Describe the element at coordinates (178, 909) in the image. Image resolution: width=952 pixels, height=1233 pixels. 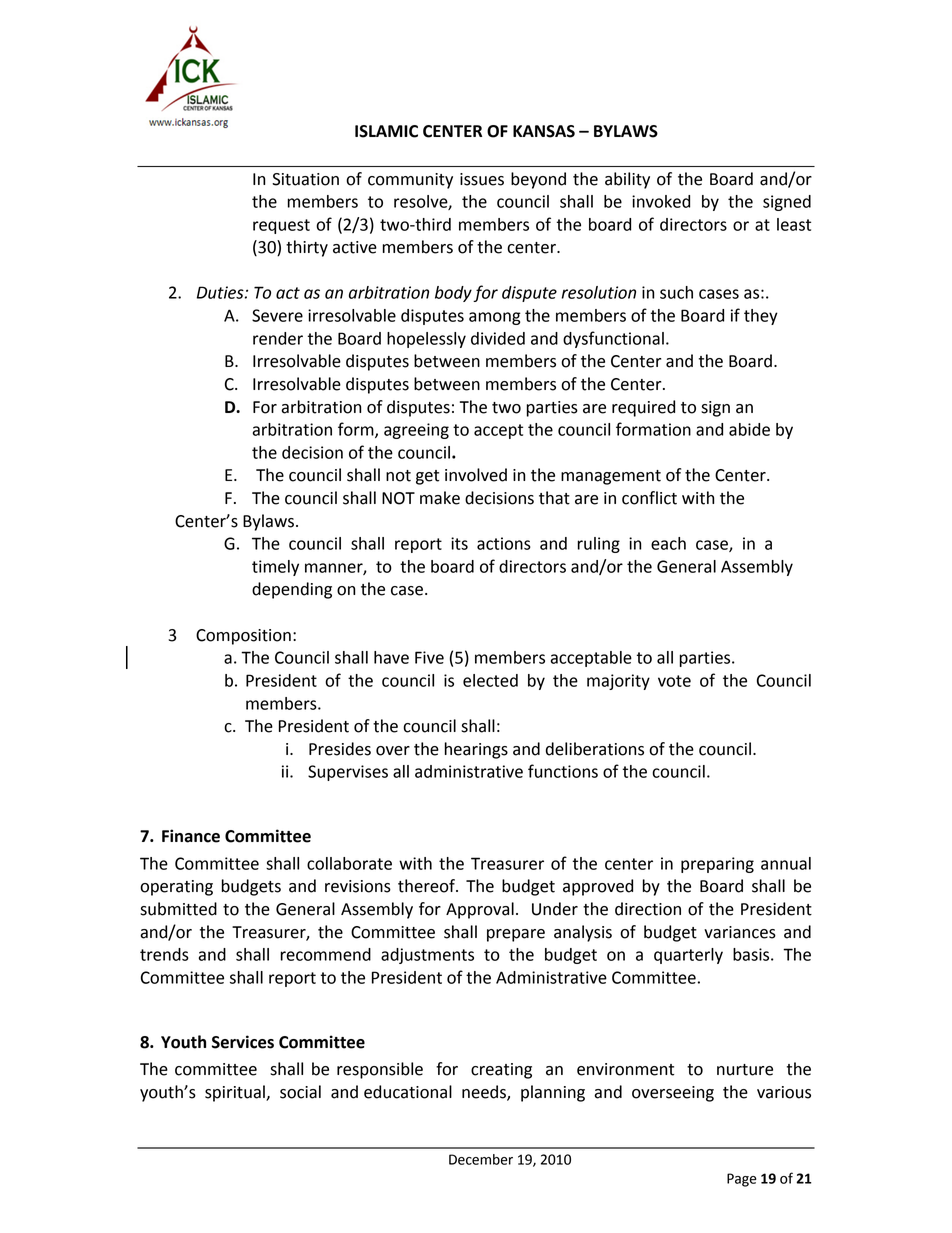
I see `submitted` at that location.
